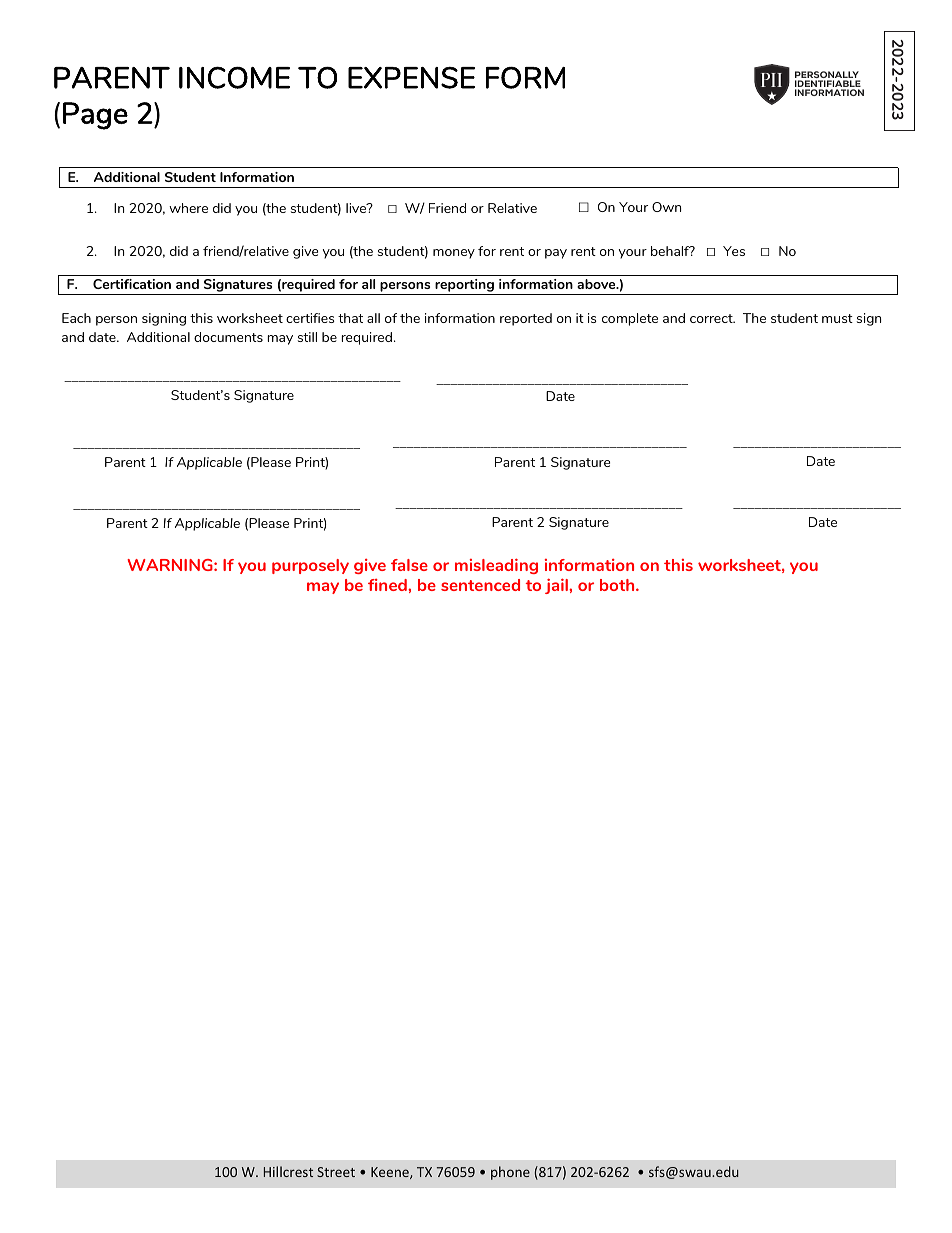  What do you see at coordinates (510, 1173) in the screenshot?
I see `phone` at bounding box center [510, 1173].
